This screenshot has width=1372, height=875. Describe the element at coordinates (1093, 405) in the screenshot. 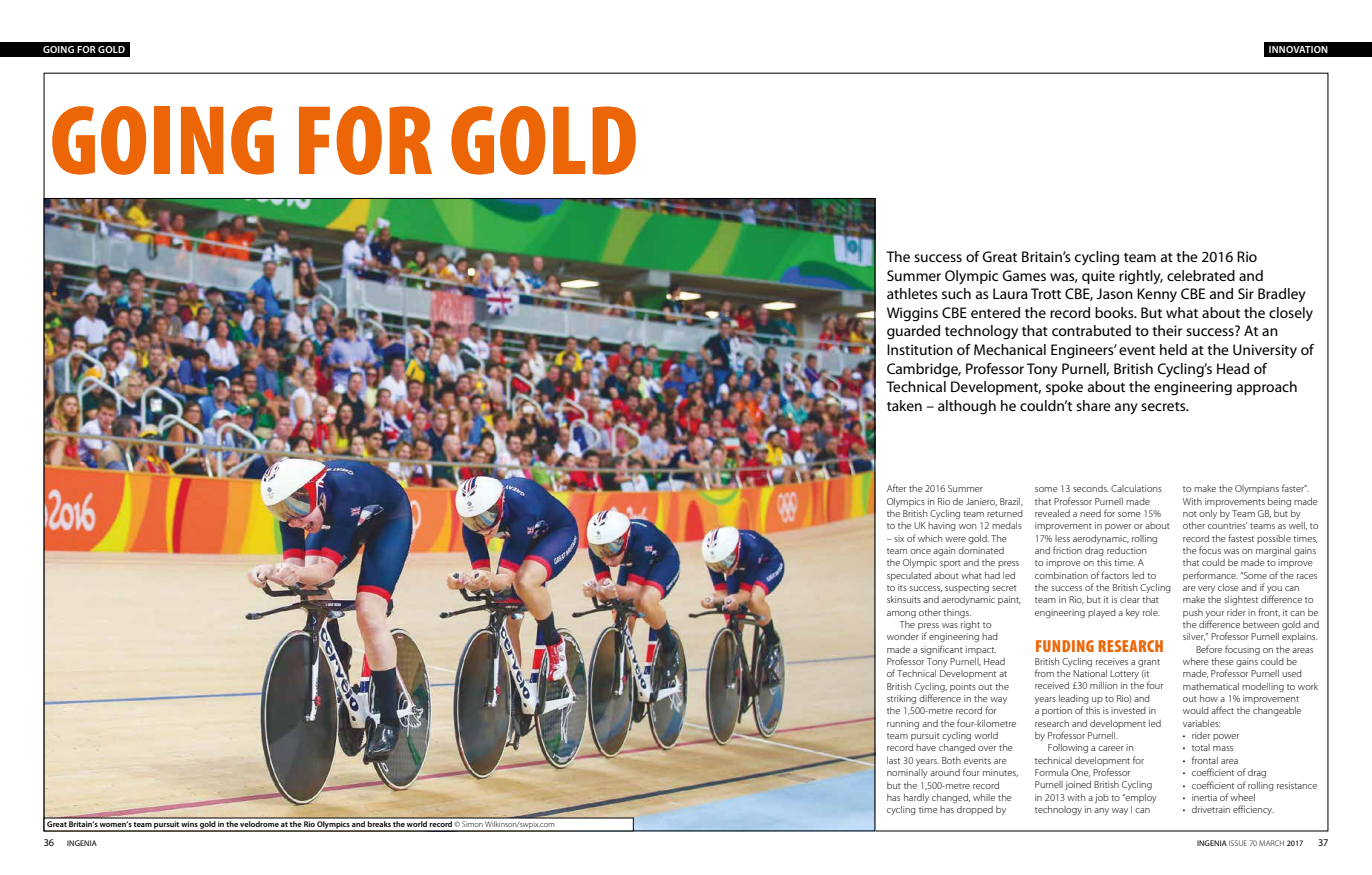

I see `share` at that location.
